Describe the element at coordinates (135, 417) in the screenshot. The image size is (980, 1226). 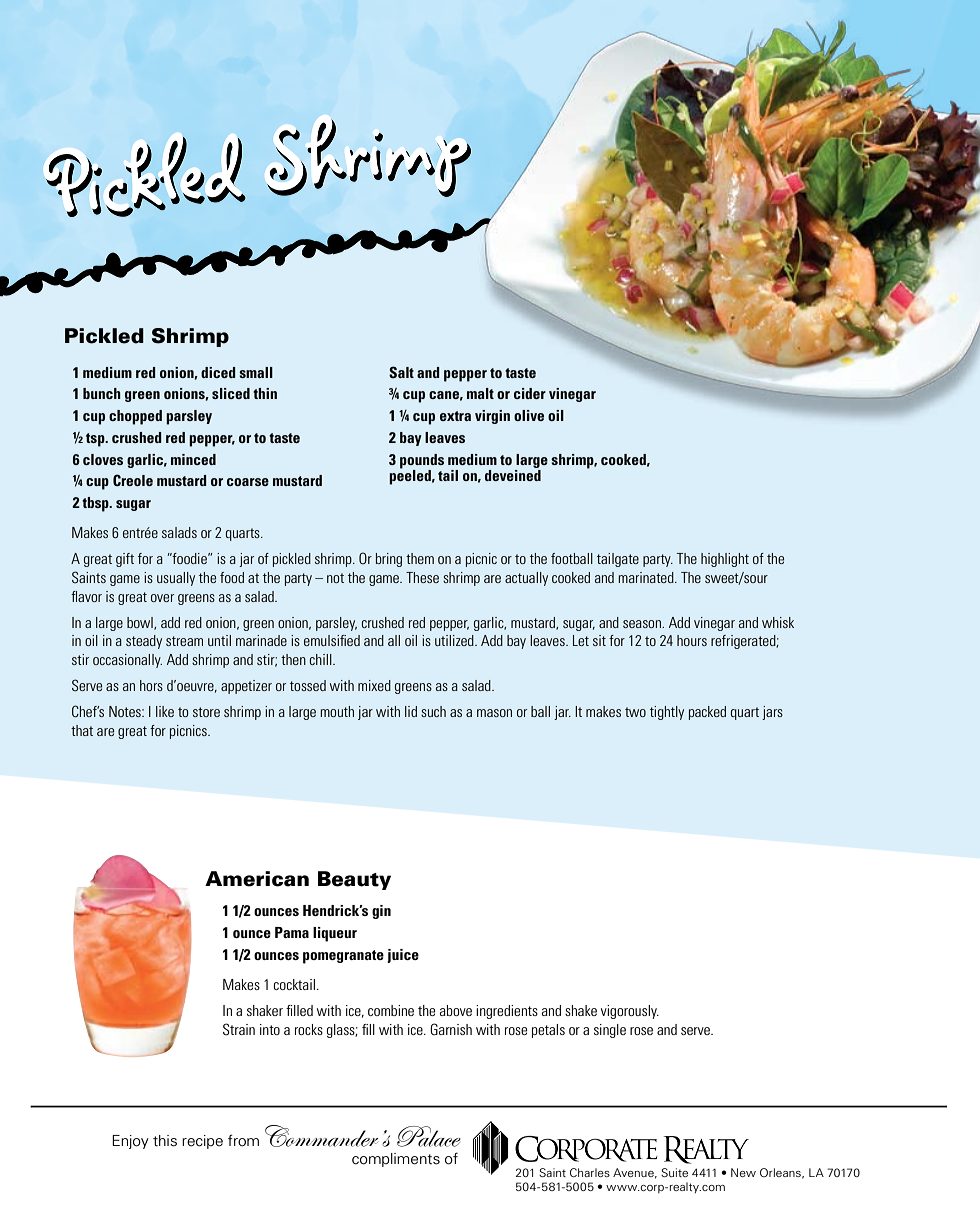
I see `chopped` at that location.
